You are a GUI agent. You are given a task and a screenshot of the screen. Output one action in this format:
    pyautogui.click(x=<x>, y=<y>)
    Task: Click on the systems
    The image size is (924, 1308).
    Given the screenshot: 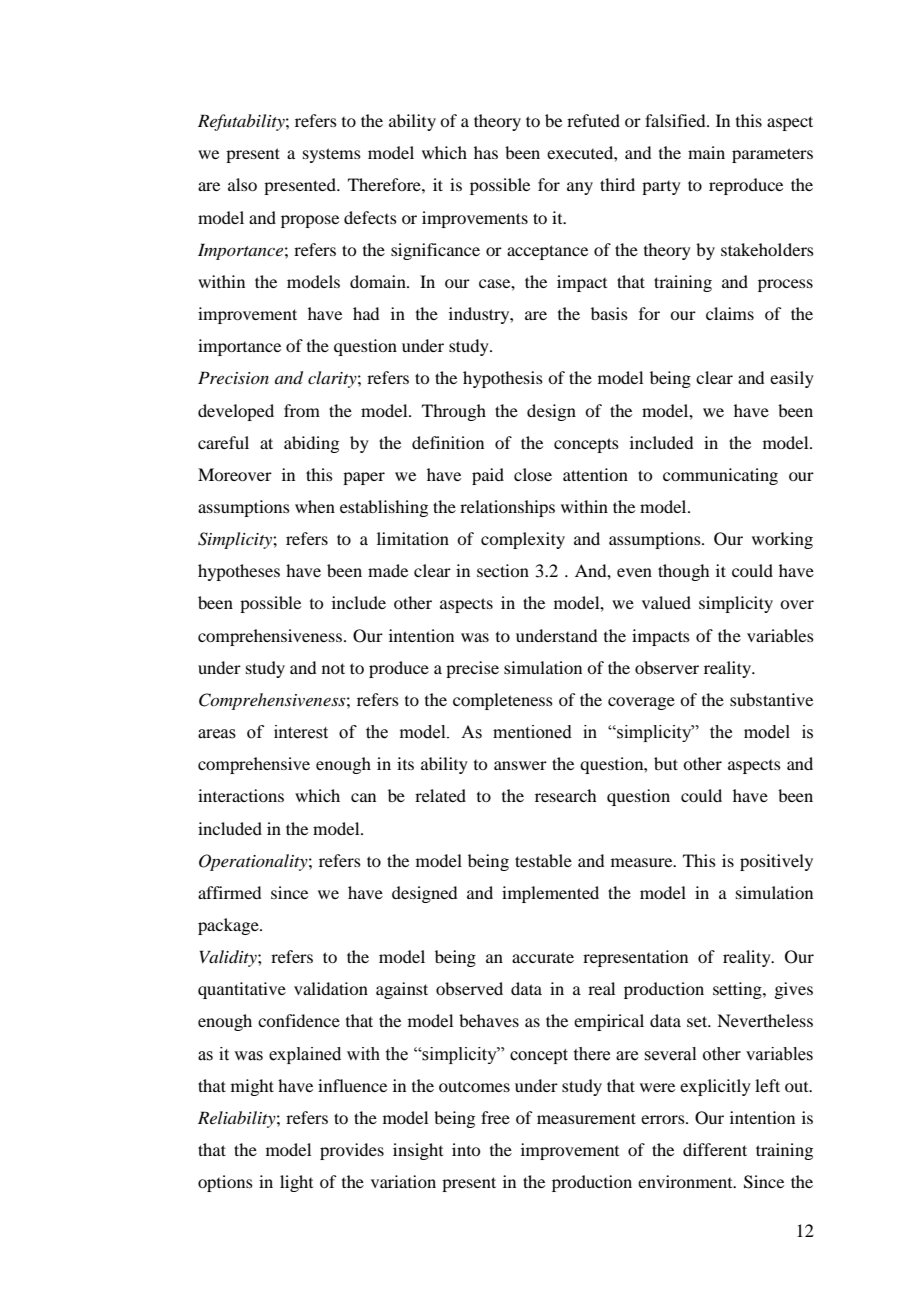 What is the action you would take?
    pyautogui.click(x=332, y=155)
